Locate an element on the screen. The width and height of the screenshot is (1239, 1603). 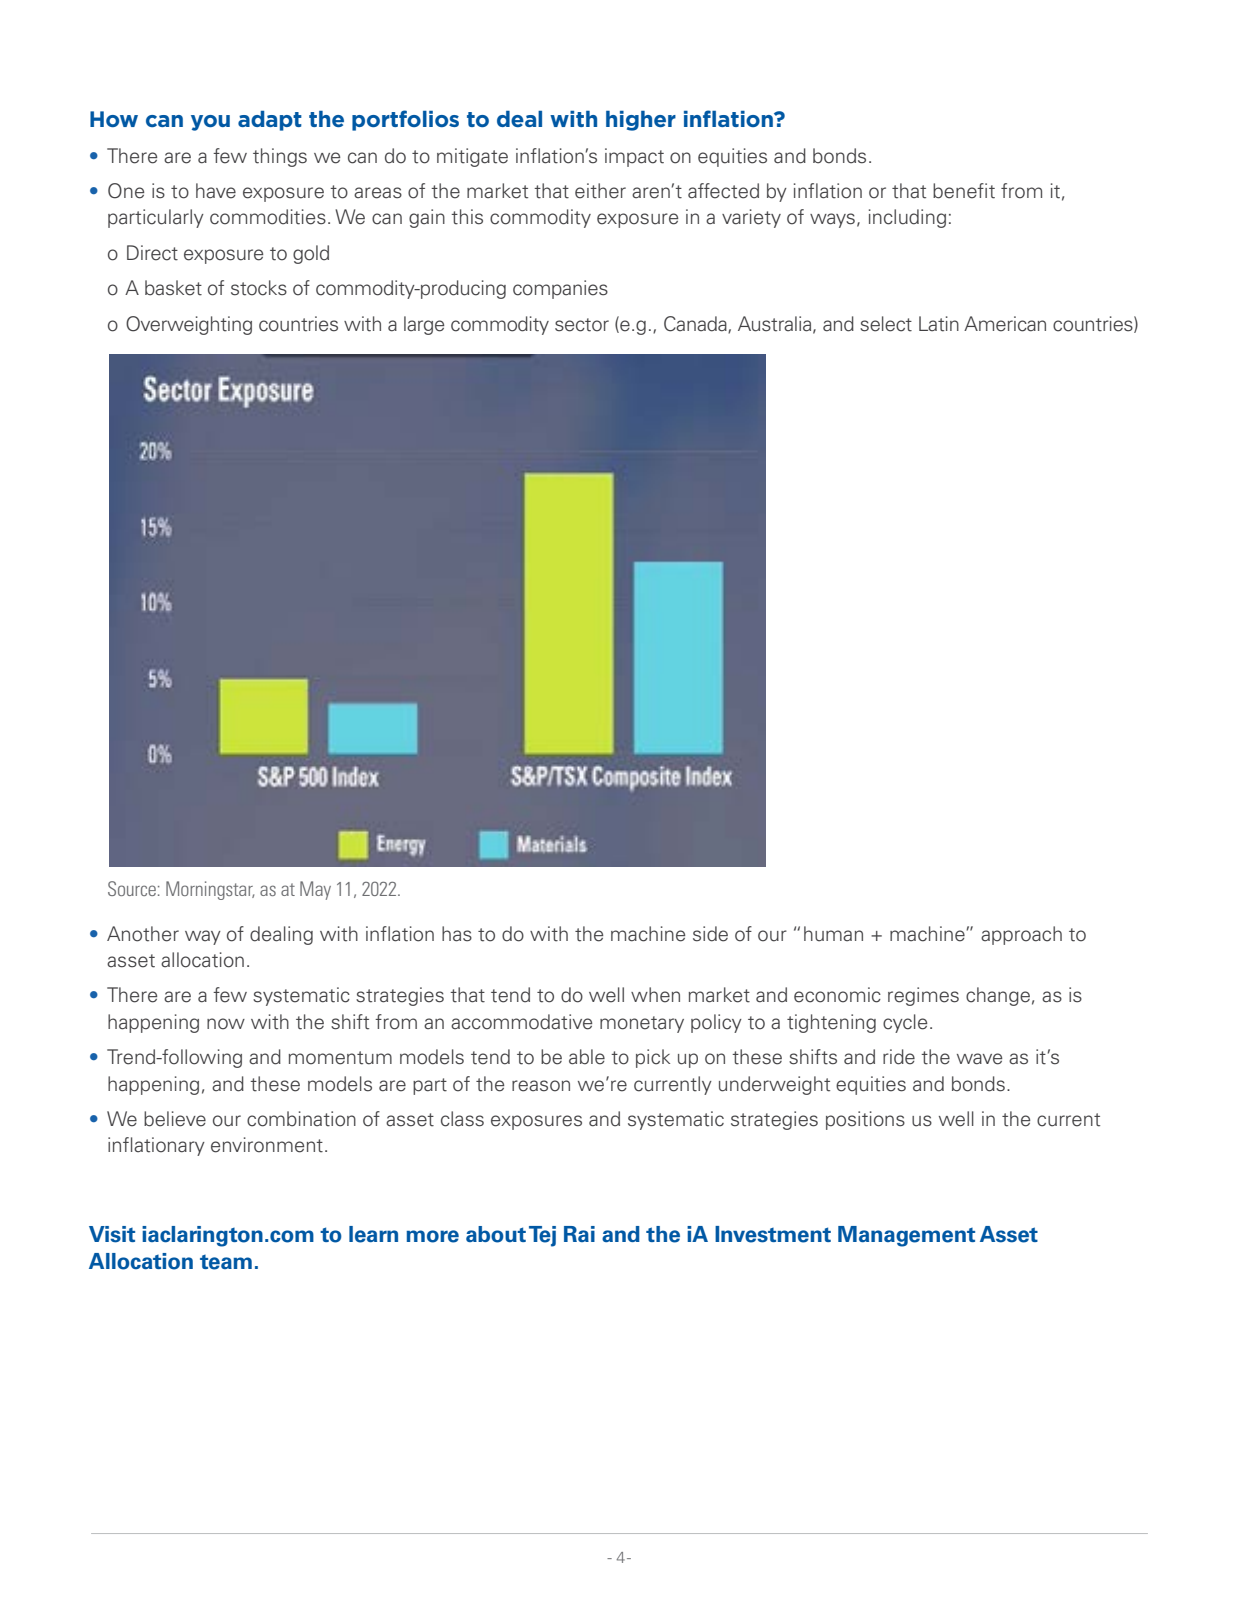
impact is located at coordinates (634, 157).
